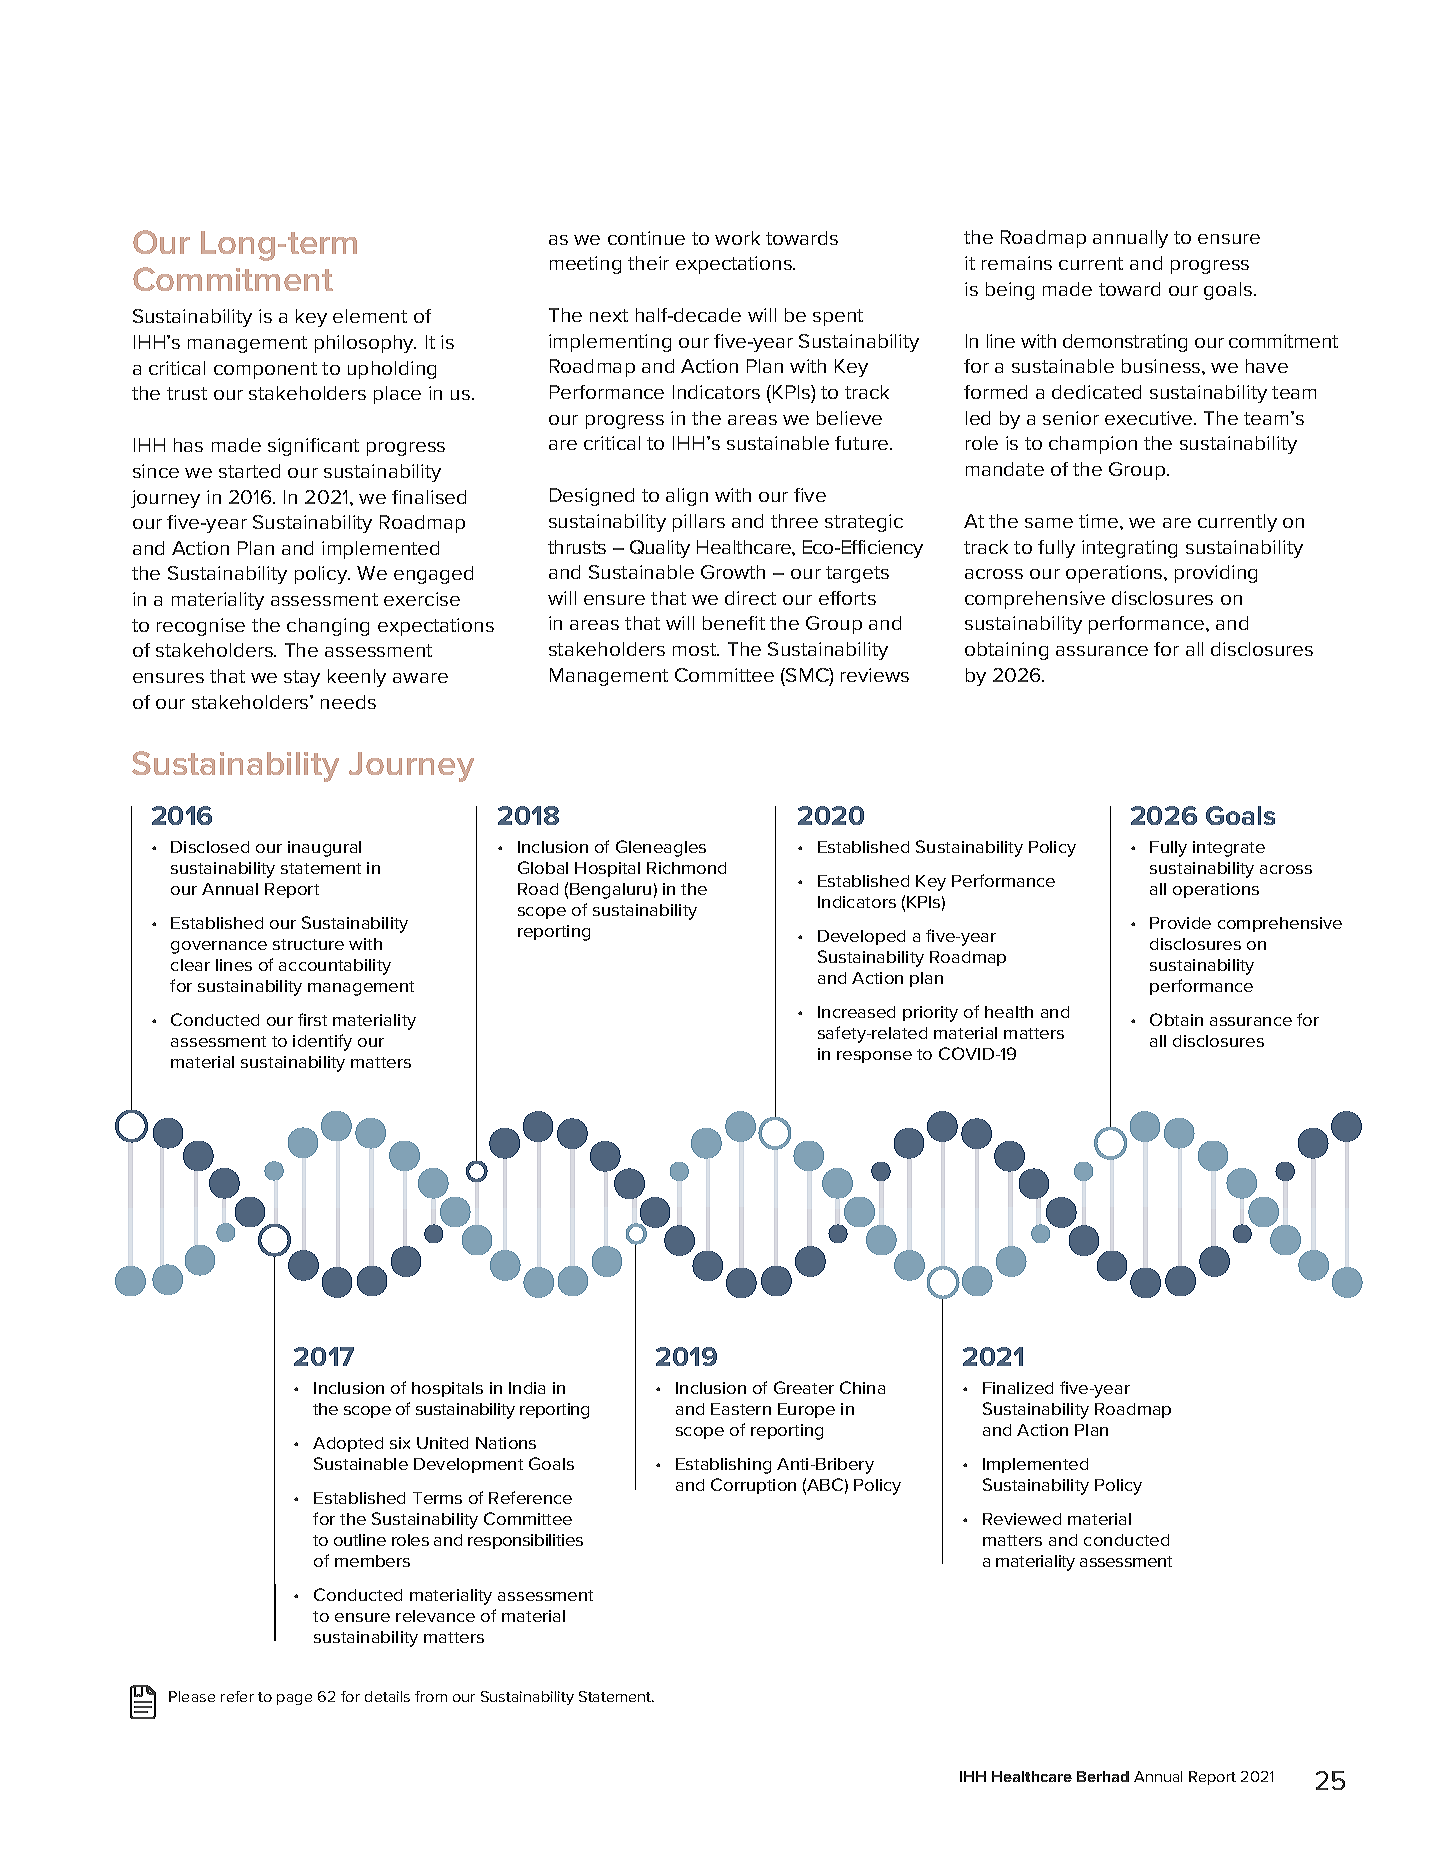  Describe the element at coordinates (294, 1699) in the document. I see `page` at that location.
